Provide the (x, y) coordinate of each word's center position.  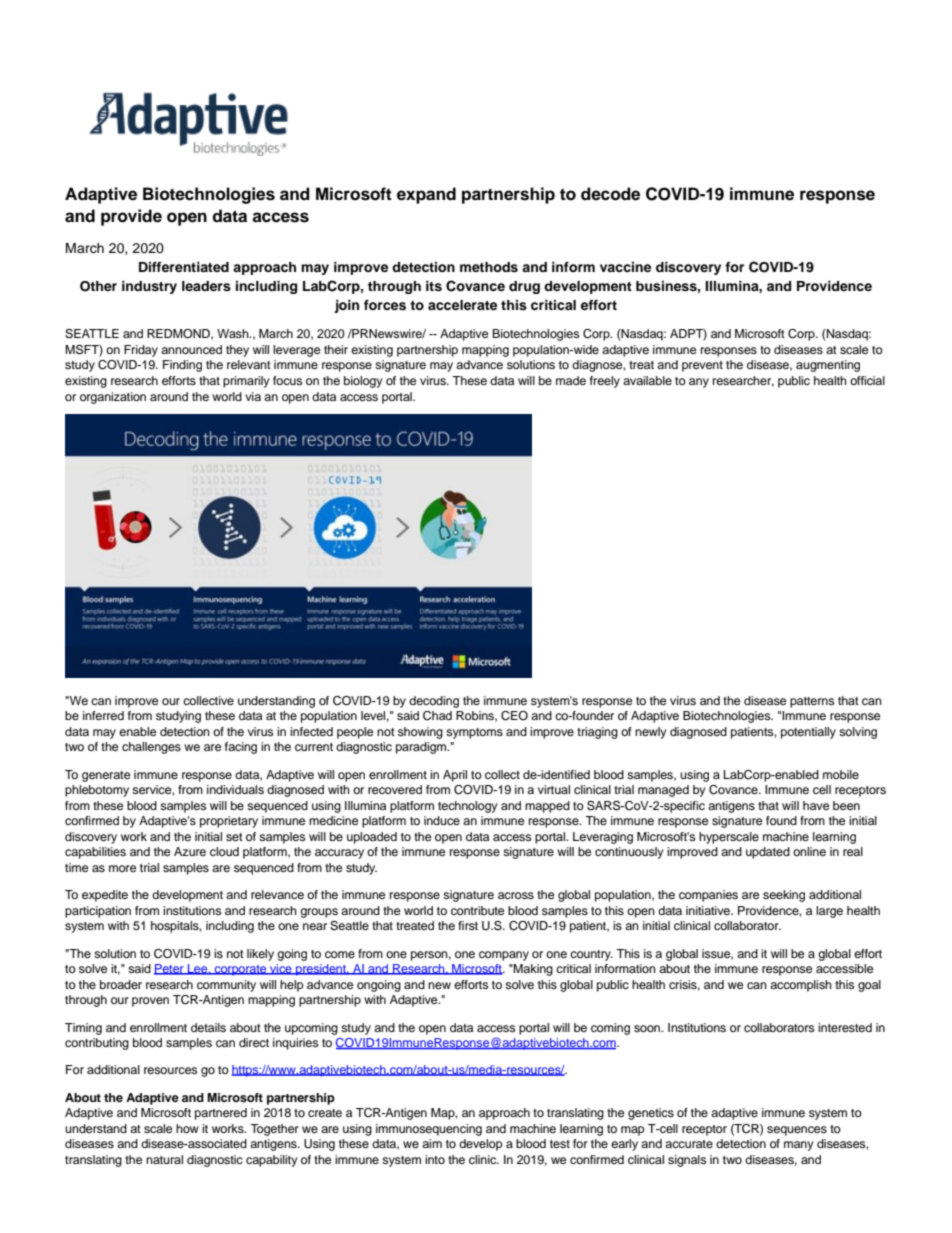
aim (432, 1143)
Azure (190, 851)
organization (113, 398)
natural (164, 1159)
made (571, 380)
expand (426, 195)
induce (442, 820)
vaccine (625, 267)
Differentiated (184, 267)
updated (768, 853)
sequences (797, 1131)
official (867, 380)
